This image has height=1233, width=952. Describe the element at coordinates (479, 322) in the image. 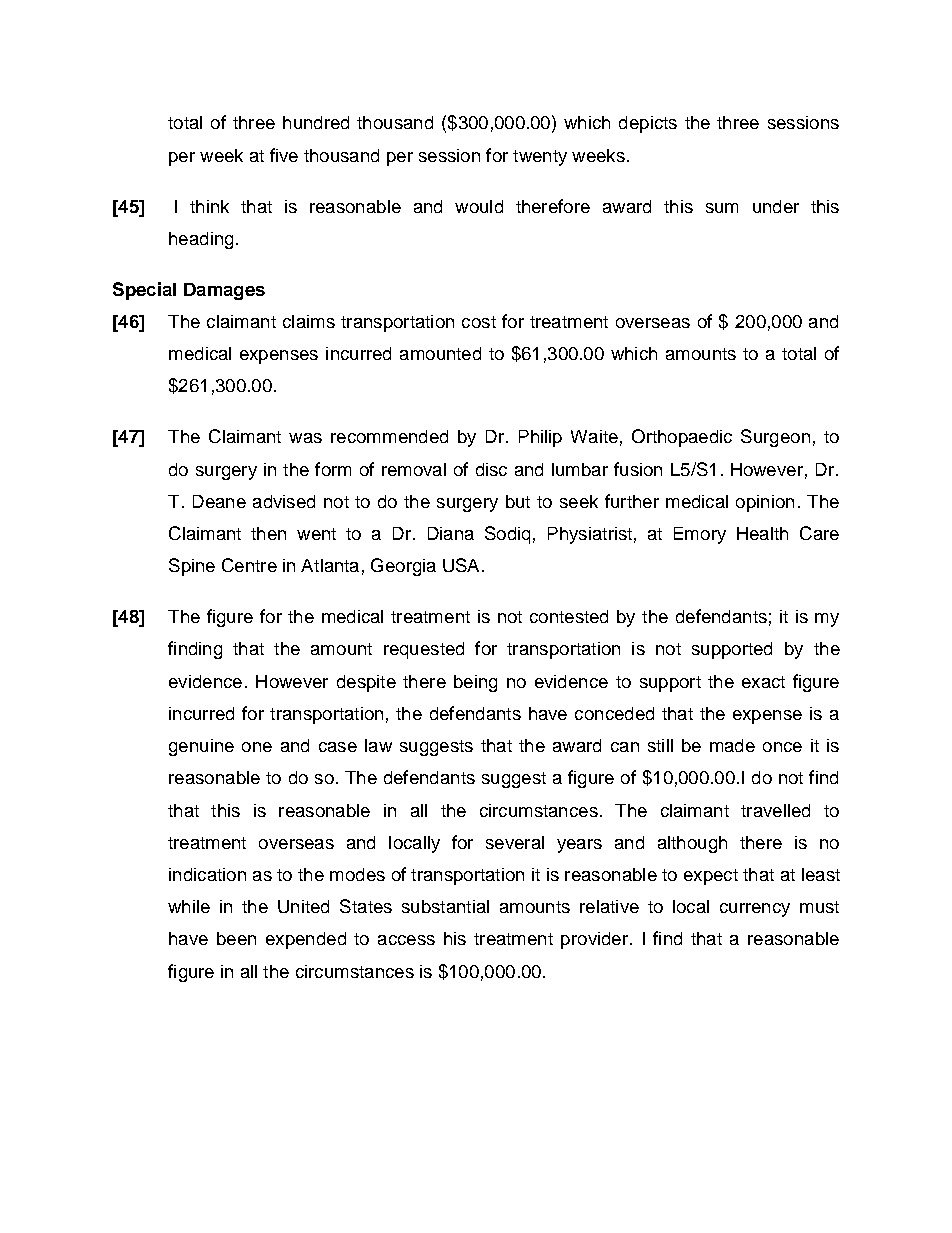

I see `cost` at that location.
